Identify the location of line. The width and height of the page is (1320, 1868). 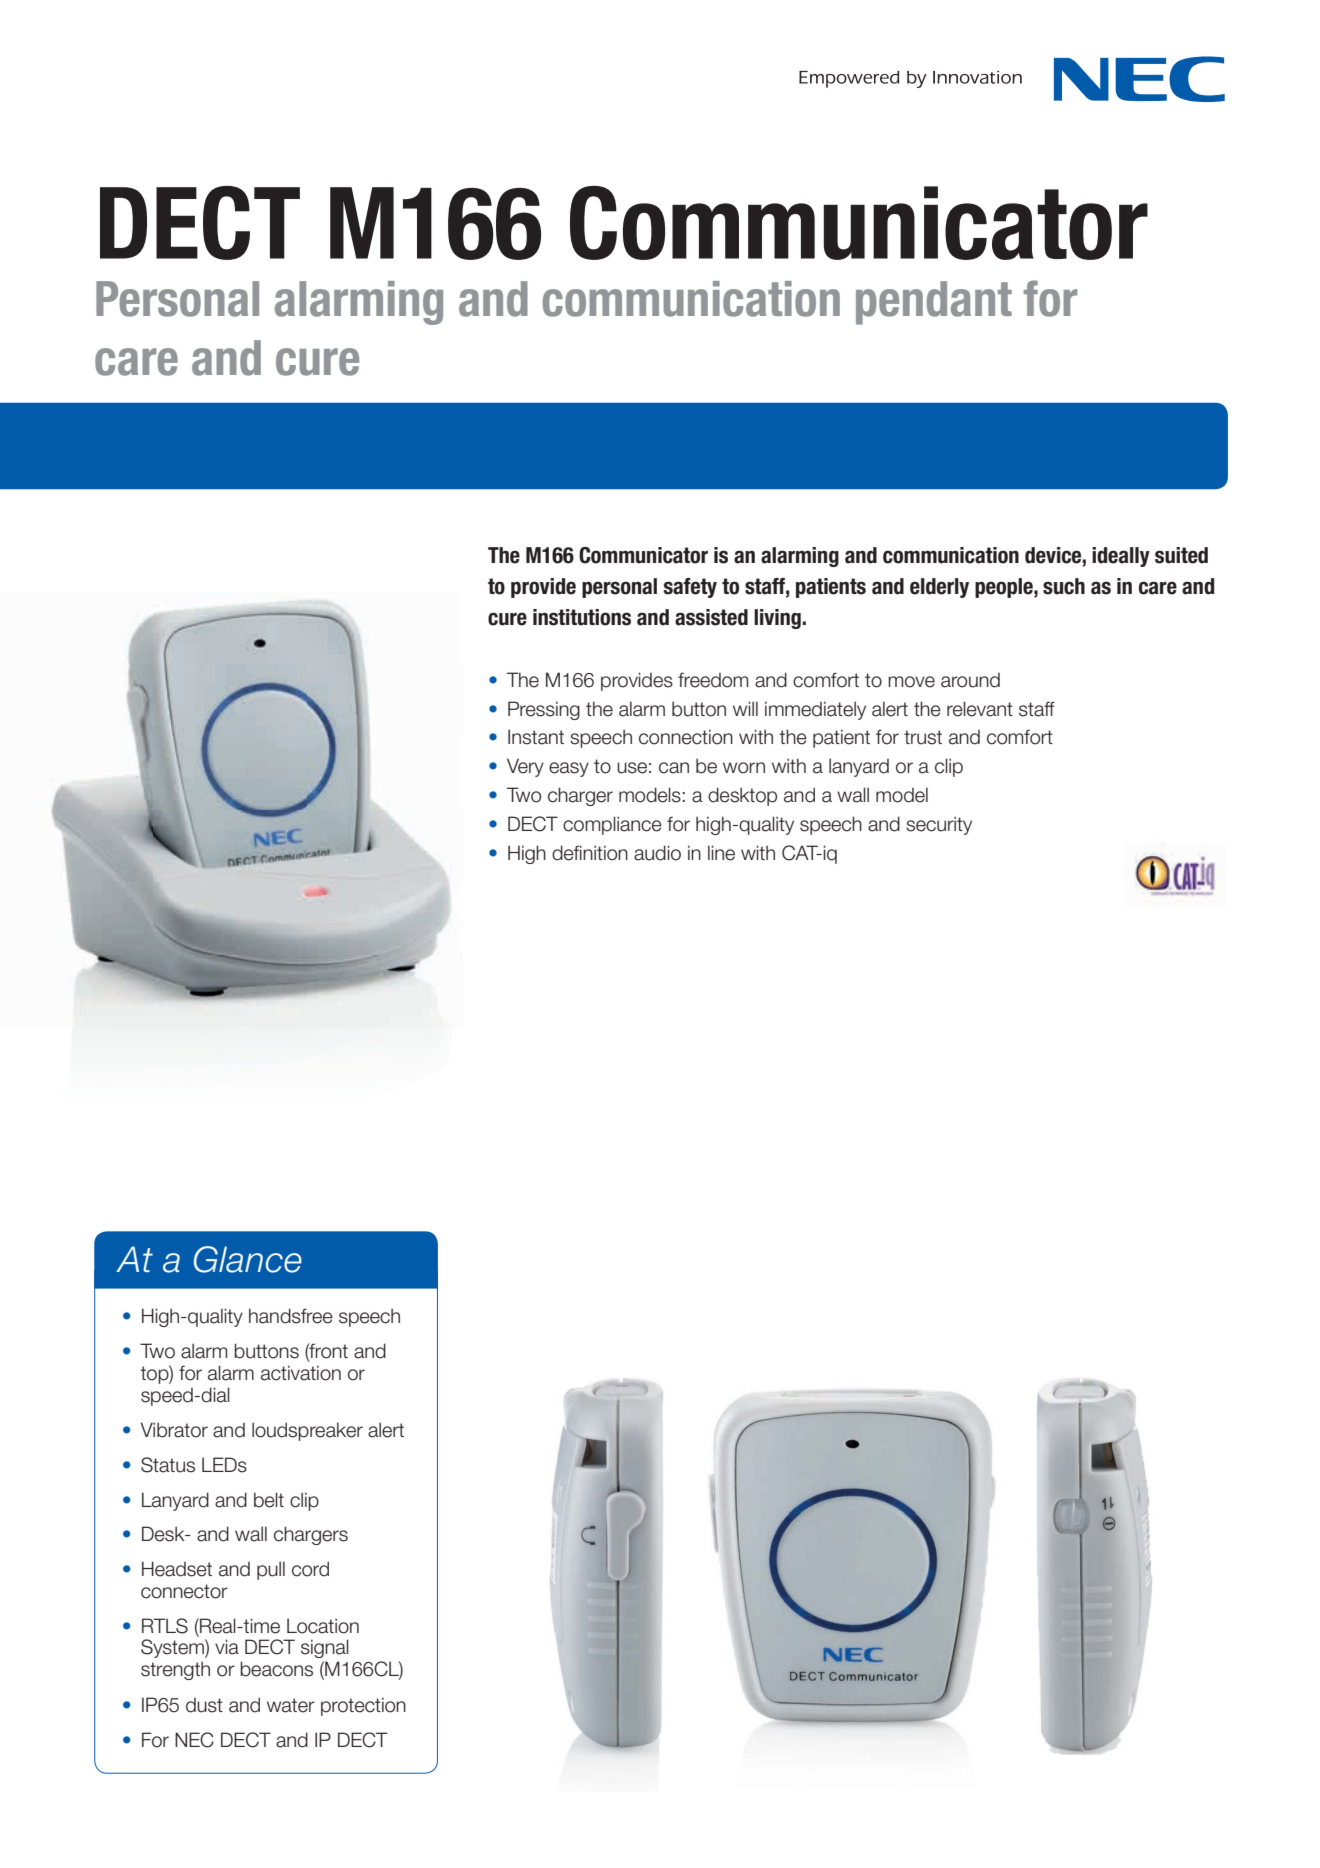
(721, 853).
